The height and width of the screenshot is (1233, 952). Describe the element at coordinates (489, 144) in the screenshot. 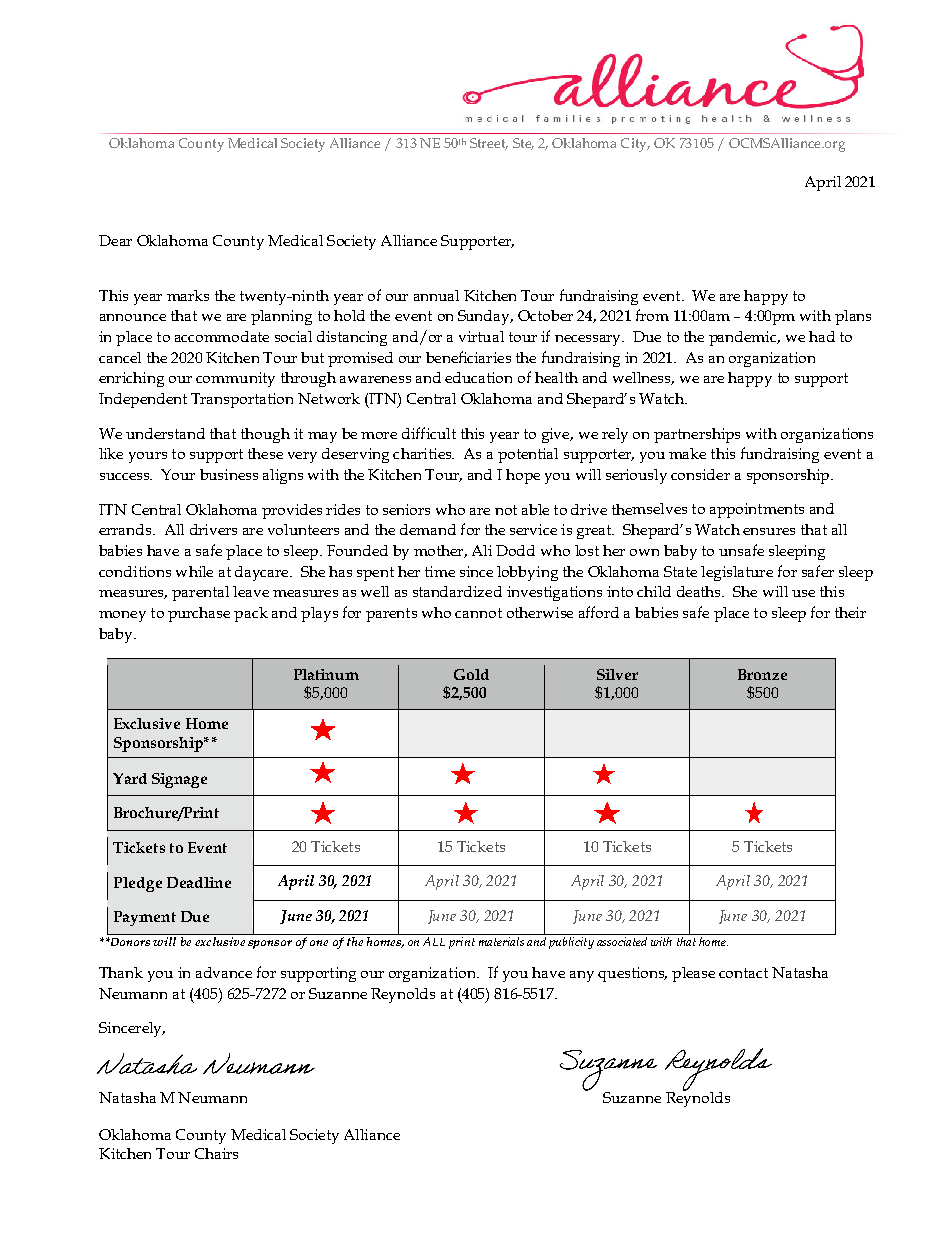

I see `Street` at that location.
